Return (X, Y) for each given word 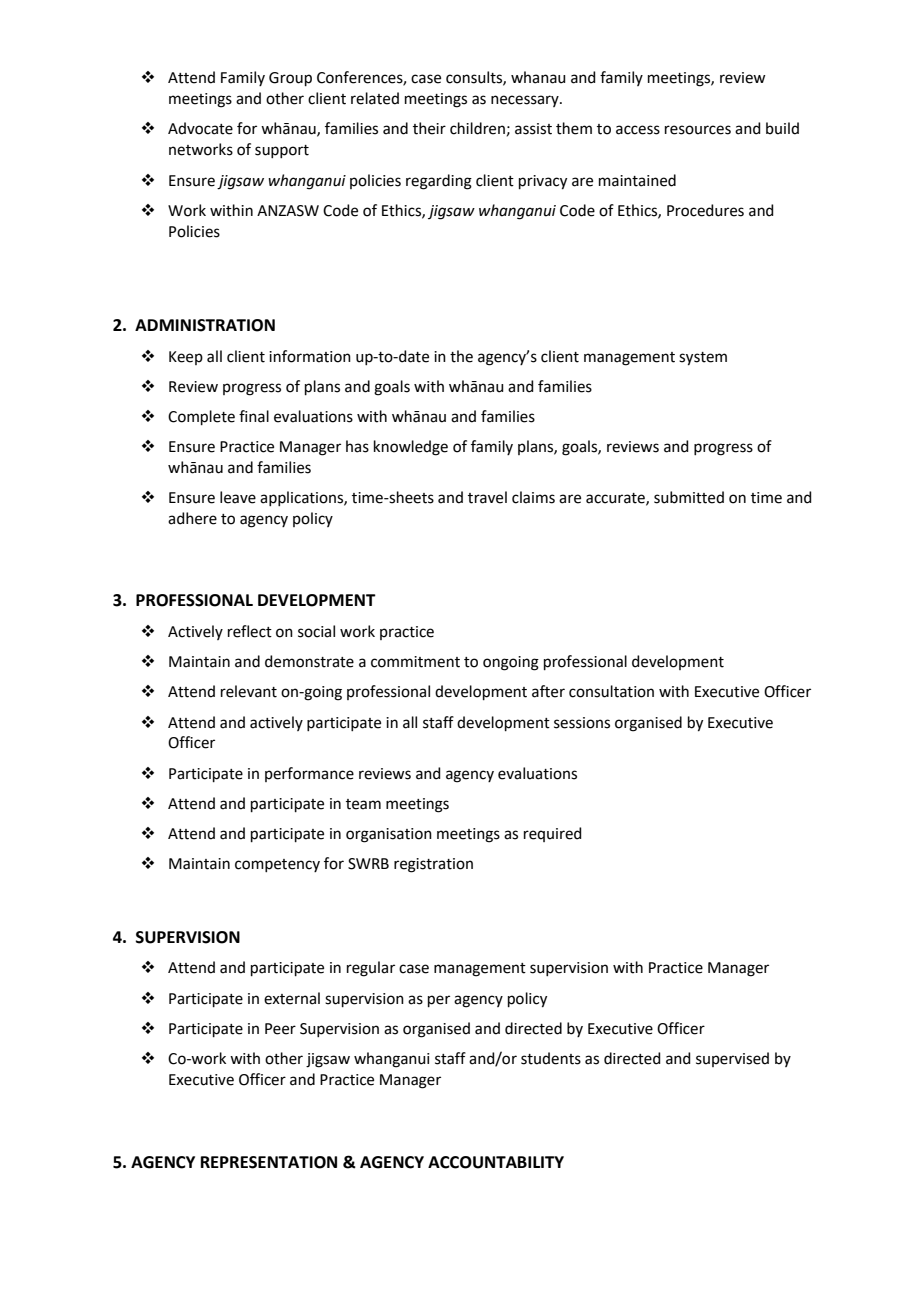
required (553, 834)
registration (433, 865)
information (310, 356)
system (703, 359)
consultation (611, 691)
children (477, 128)
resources (698, 130)
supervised (732, 1059)
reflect (250, 631)
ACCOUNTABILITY (496, 1162)
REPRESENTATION (269, 1162)
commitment (415, 662)
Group (290, 79)
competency (277, 865)
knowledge (411, 448)
